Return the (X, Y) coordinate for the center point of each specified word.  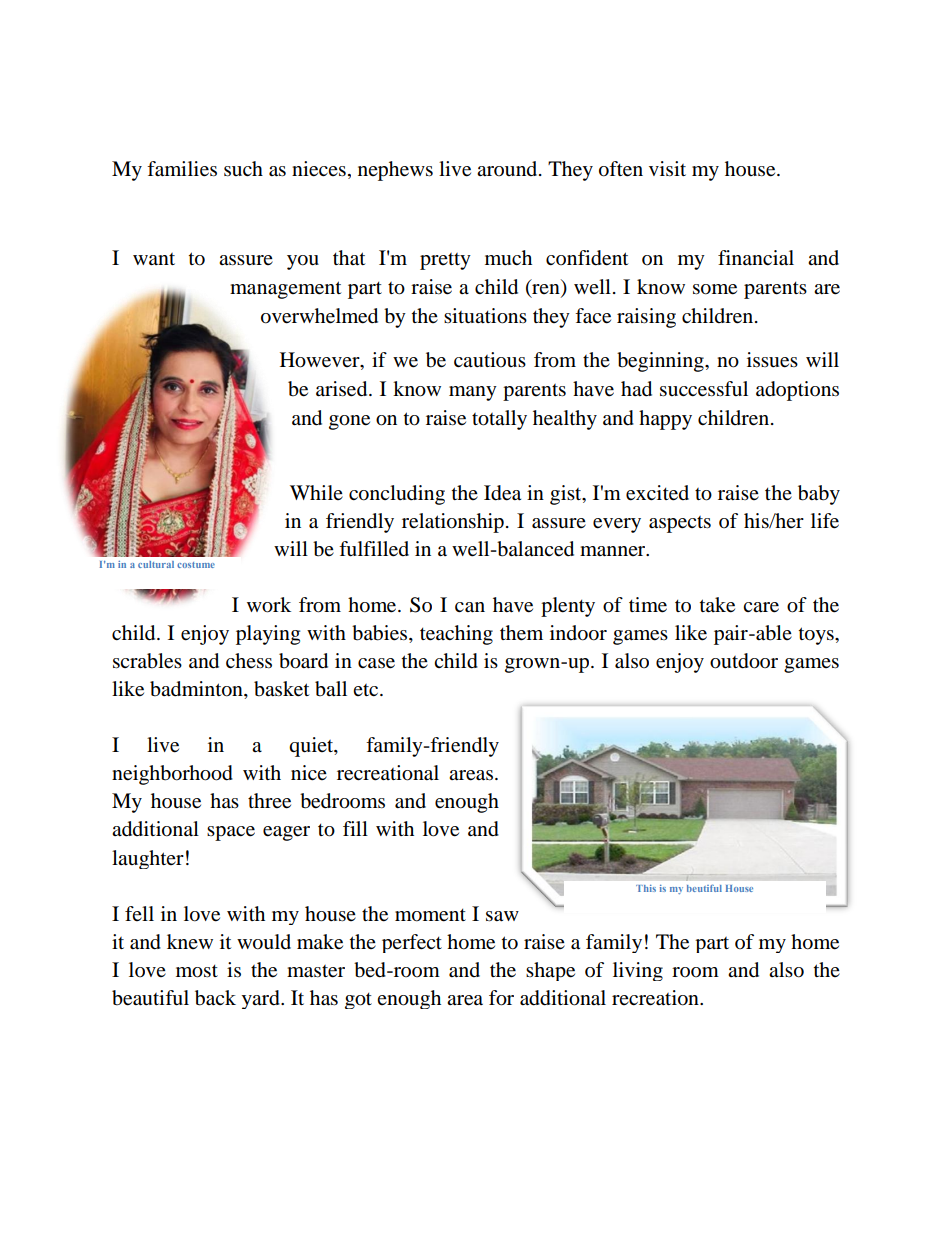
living (638, 971)
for (501, 998)
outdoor (744, 661)
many (473, 393)
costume (196, 565)
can (470, 607)
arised (343, 389)
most (197, 971)
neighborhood (172, 775)
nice (309, 772)
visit (667, 168)
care (761, 607)
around (508, 169)
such (243, 168)
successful (704, 389)
